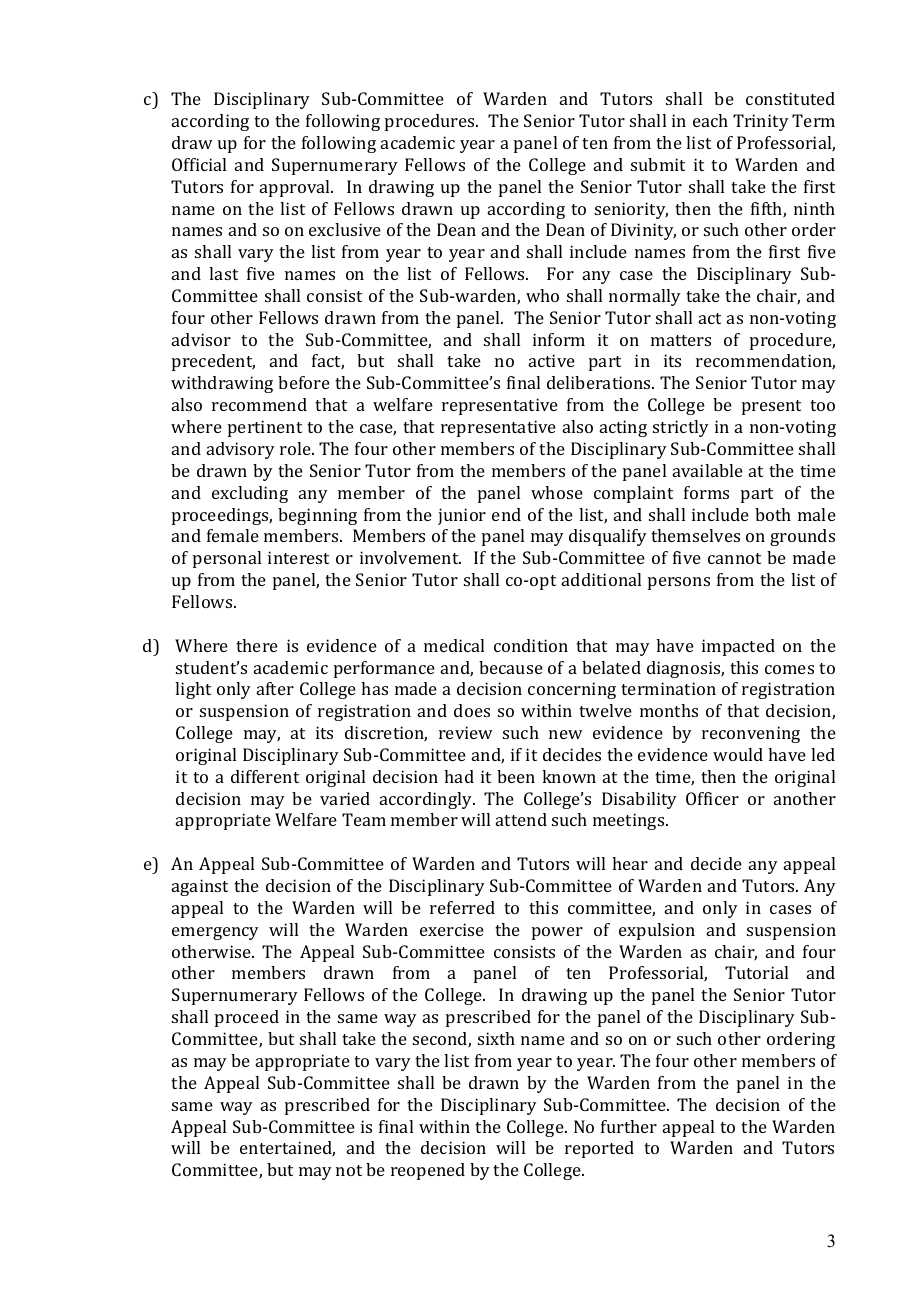 The height and width of the screenshot is (1308, 924). Describe the element at coordinates (296, 188) in the screenshot. I see `approval` at that location.
